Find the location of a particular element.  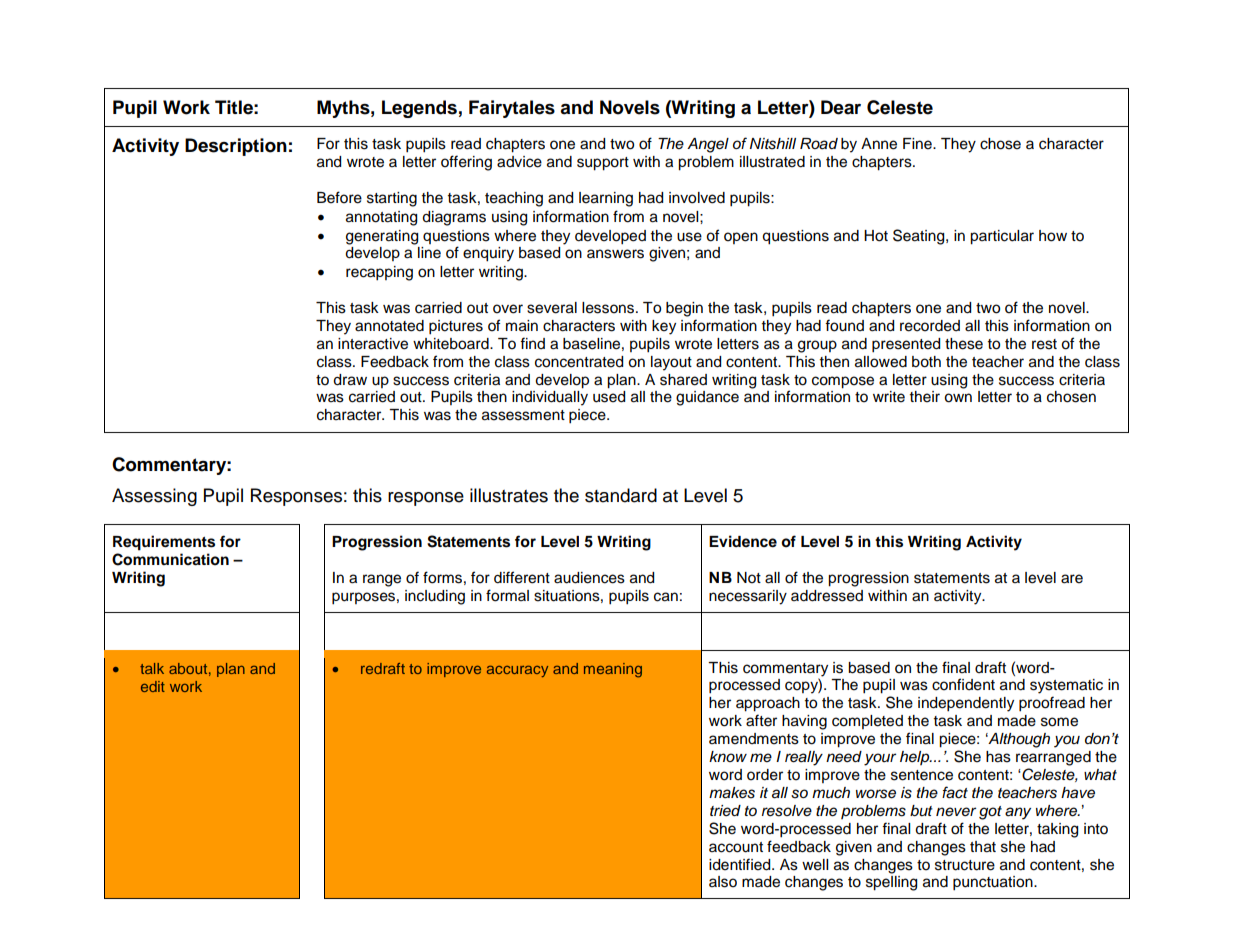

edit is located at coordinates (153, 686).
